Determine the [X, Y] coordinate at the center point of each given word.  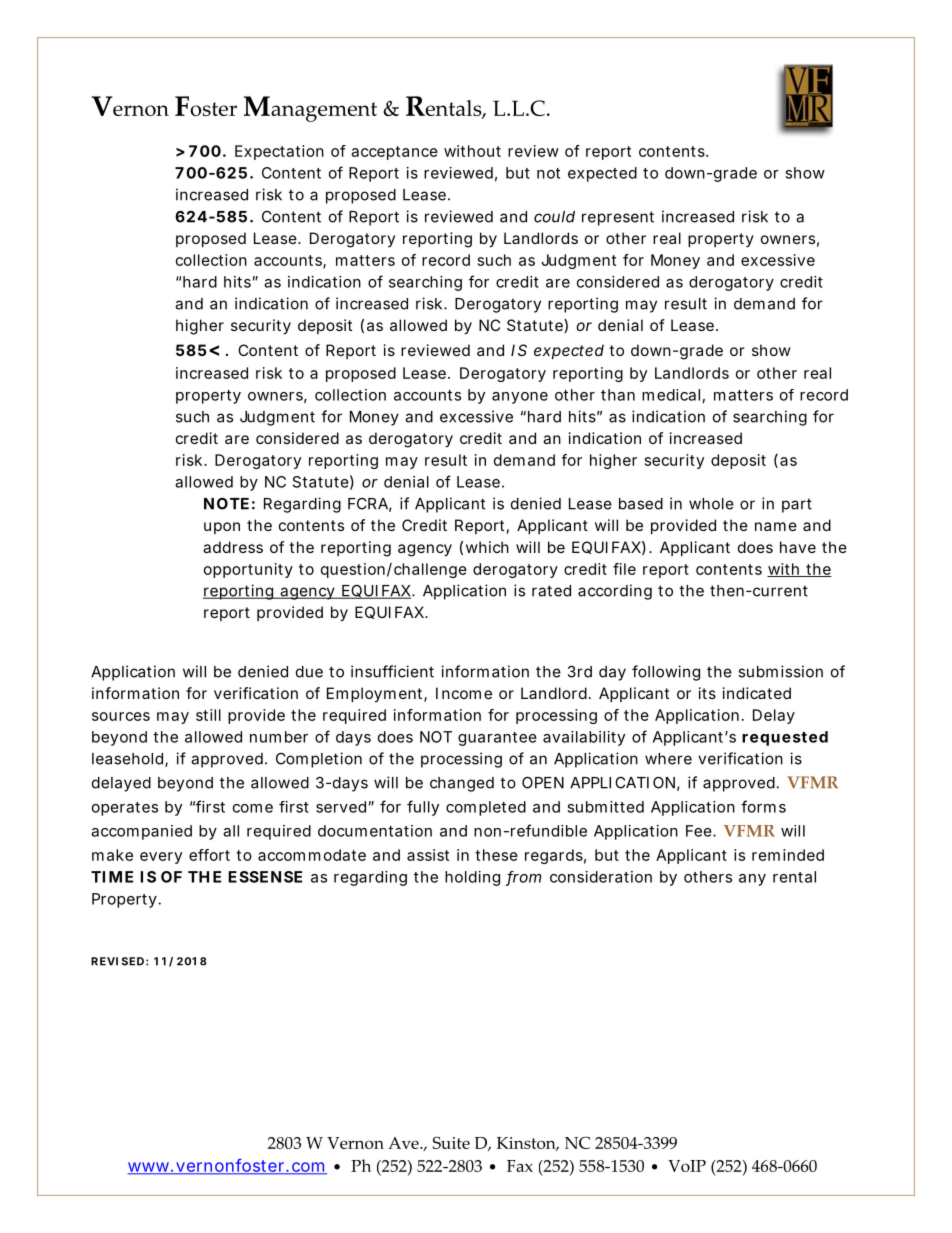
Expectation [279, 152]
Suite [451, 1142]
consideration [601, 877]
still [208, 715]
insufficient [392, 671]
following [666, 673]
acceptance [394, 153]
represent [618, 218]
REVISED [117, 961]
